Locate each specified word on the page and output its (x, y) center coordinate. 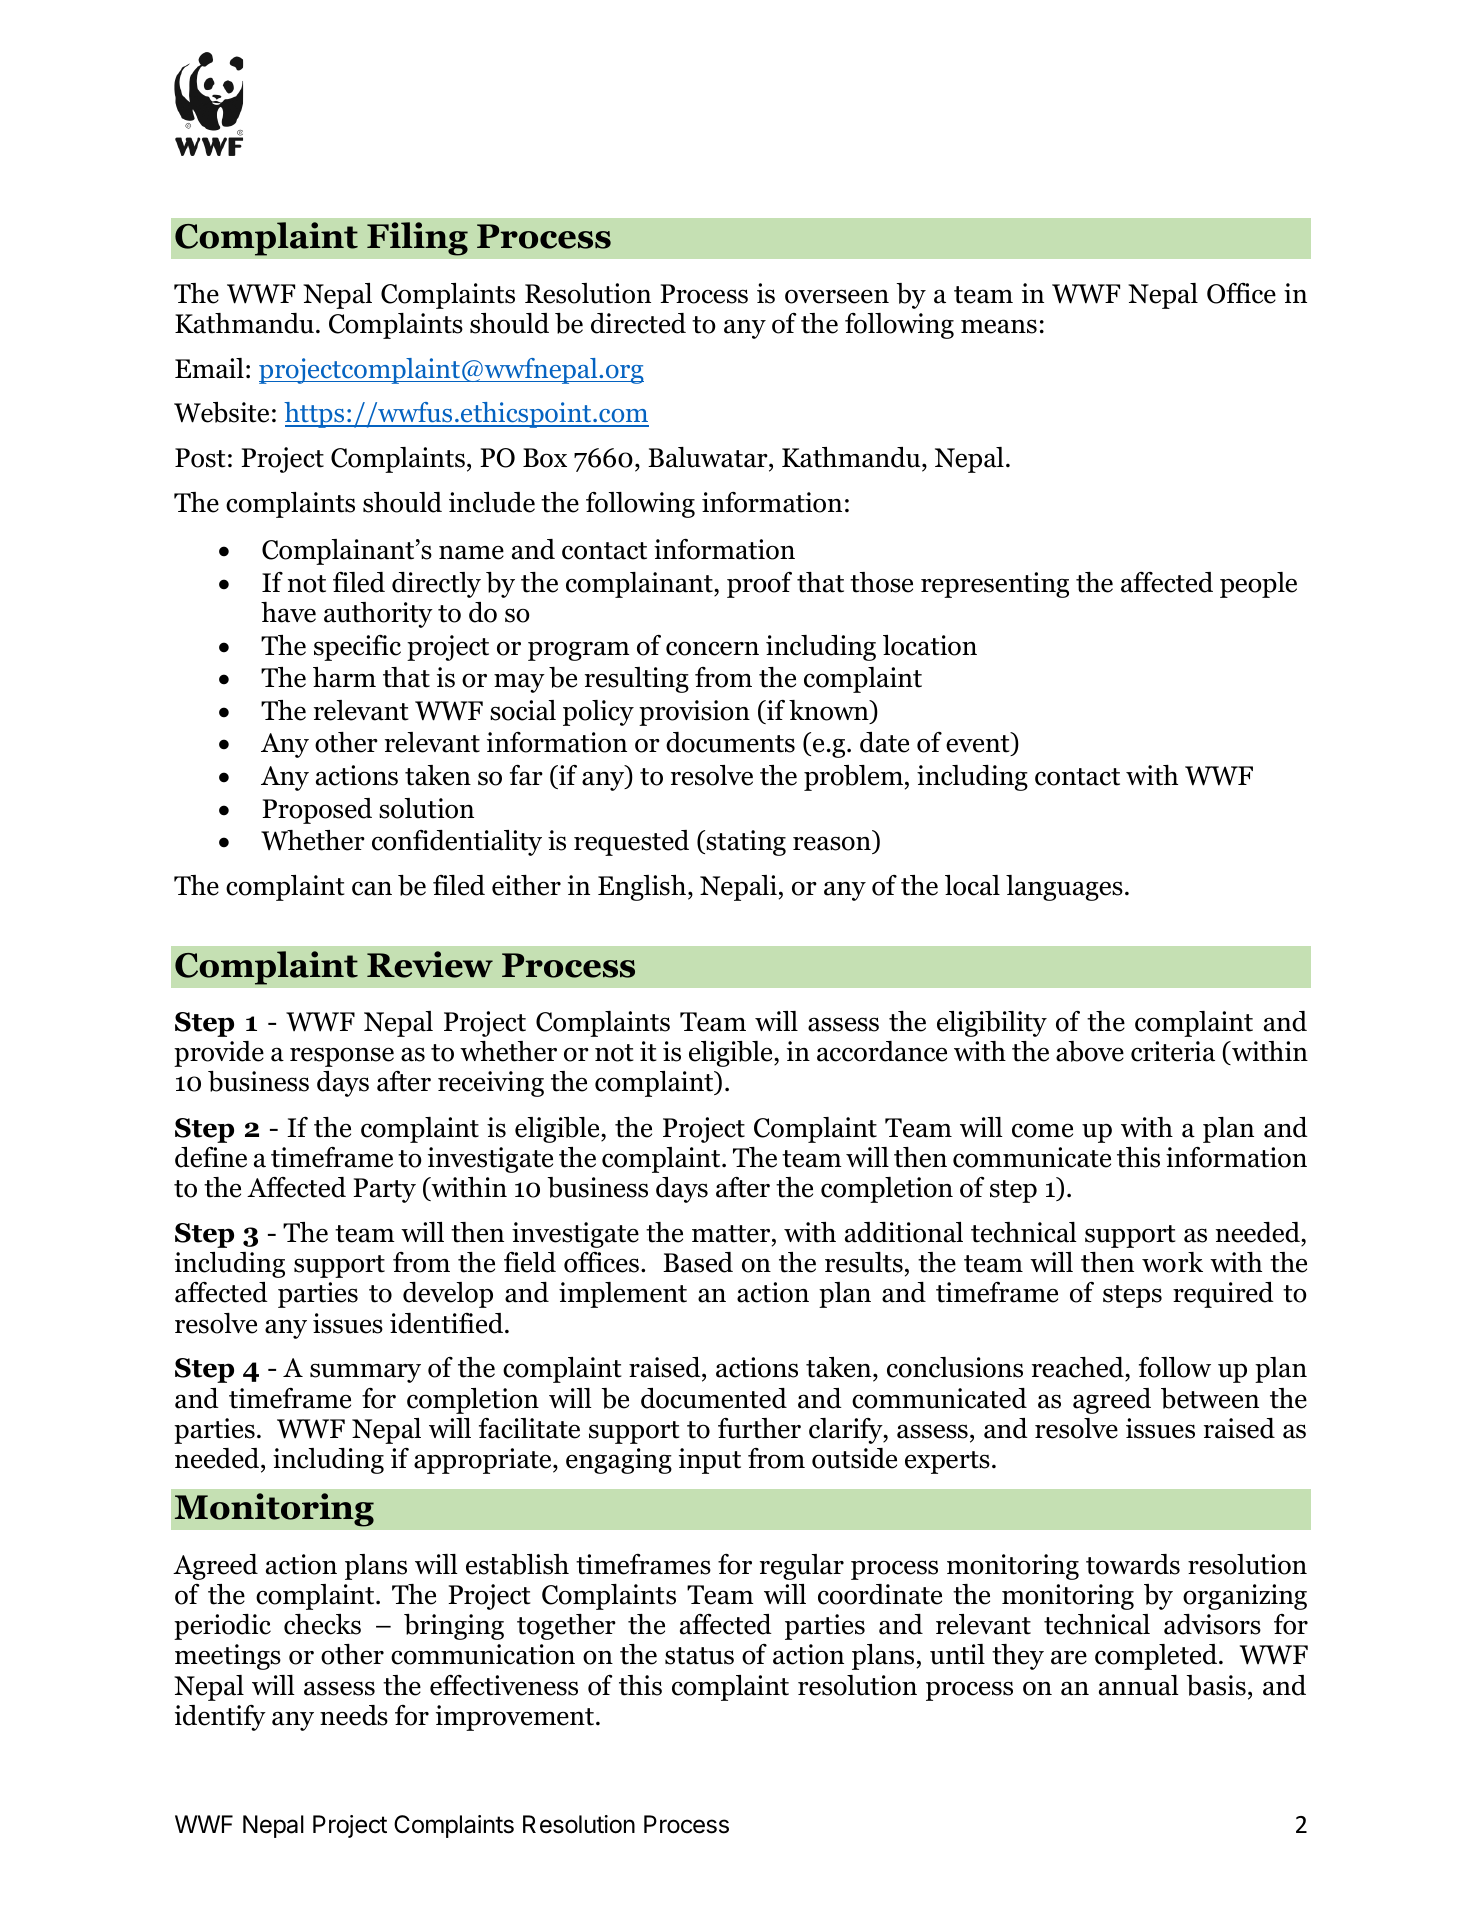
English (642, 888)
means (999, 326)
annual (1139, 1685)
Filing (417, 239)
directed (638, 323)
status (699, 1656)
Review (430, 964)
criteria (1173, 1051)
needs (354, 1715)
